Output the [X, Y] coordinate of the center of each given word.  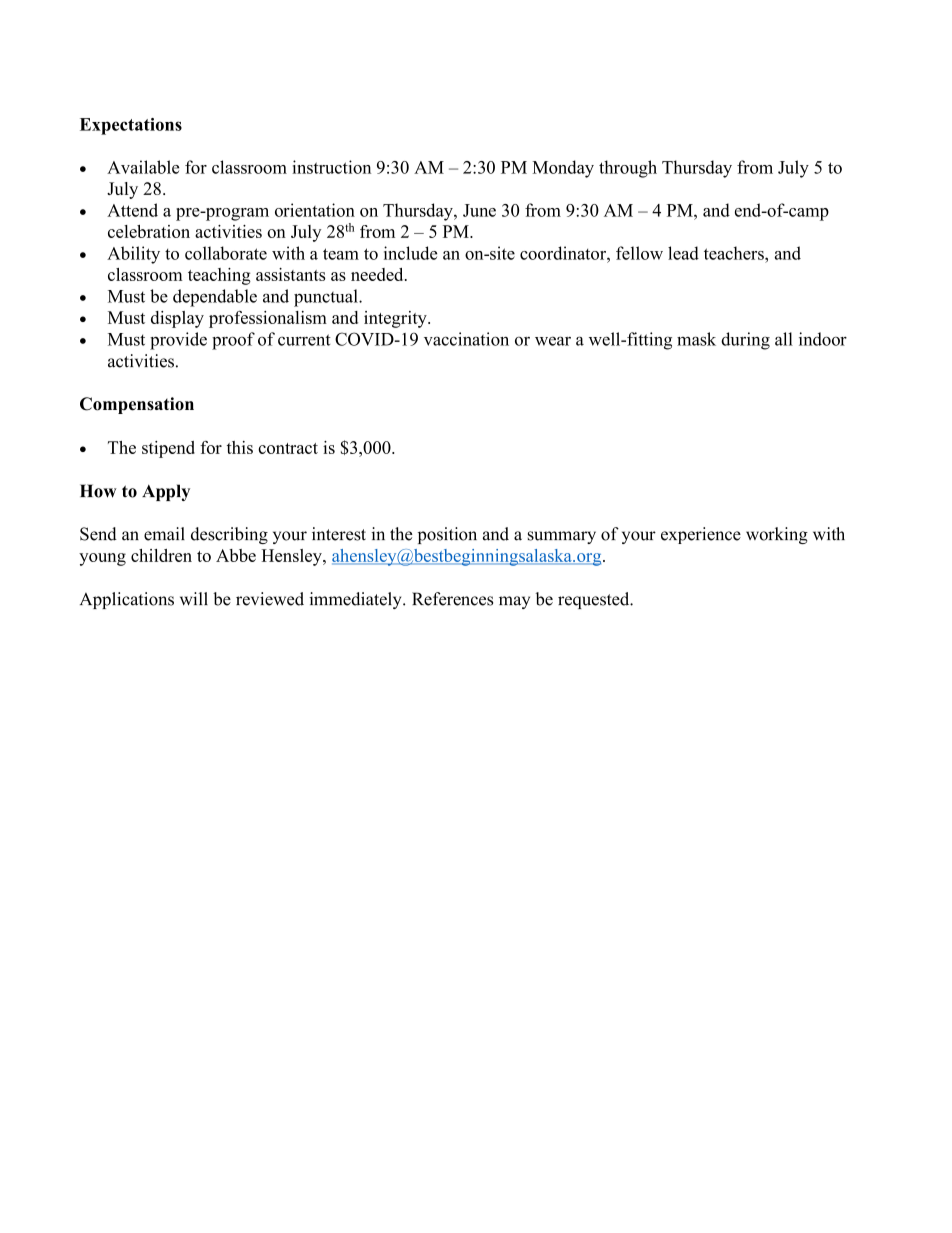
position [447, 535]
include [410, 253]
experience [701, 535]
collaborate [226, 253]
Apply [166, 492]
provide [178, 341]
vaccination [466, 339]
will [194, 599]
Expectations [131, 126]
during [745, 341]
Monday [563, 169]
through [628, 169]
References [452, 599]
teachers [735, 253]
